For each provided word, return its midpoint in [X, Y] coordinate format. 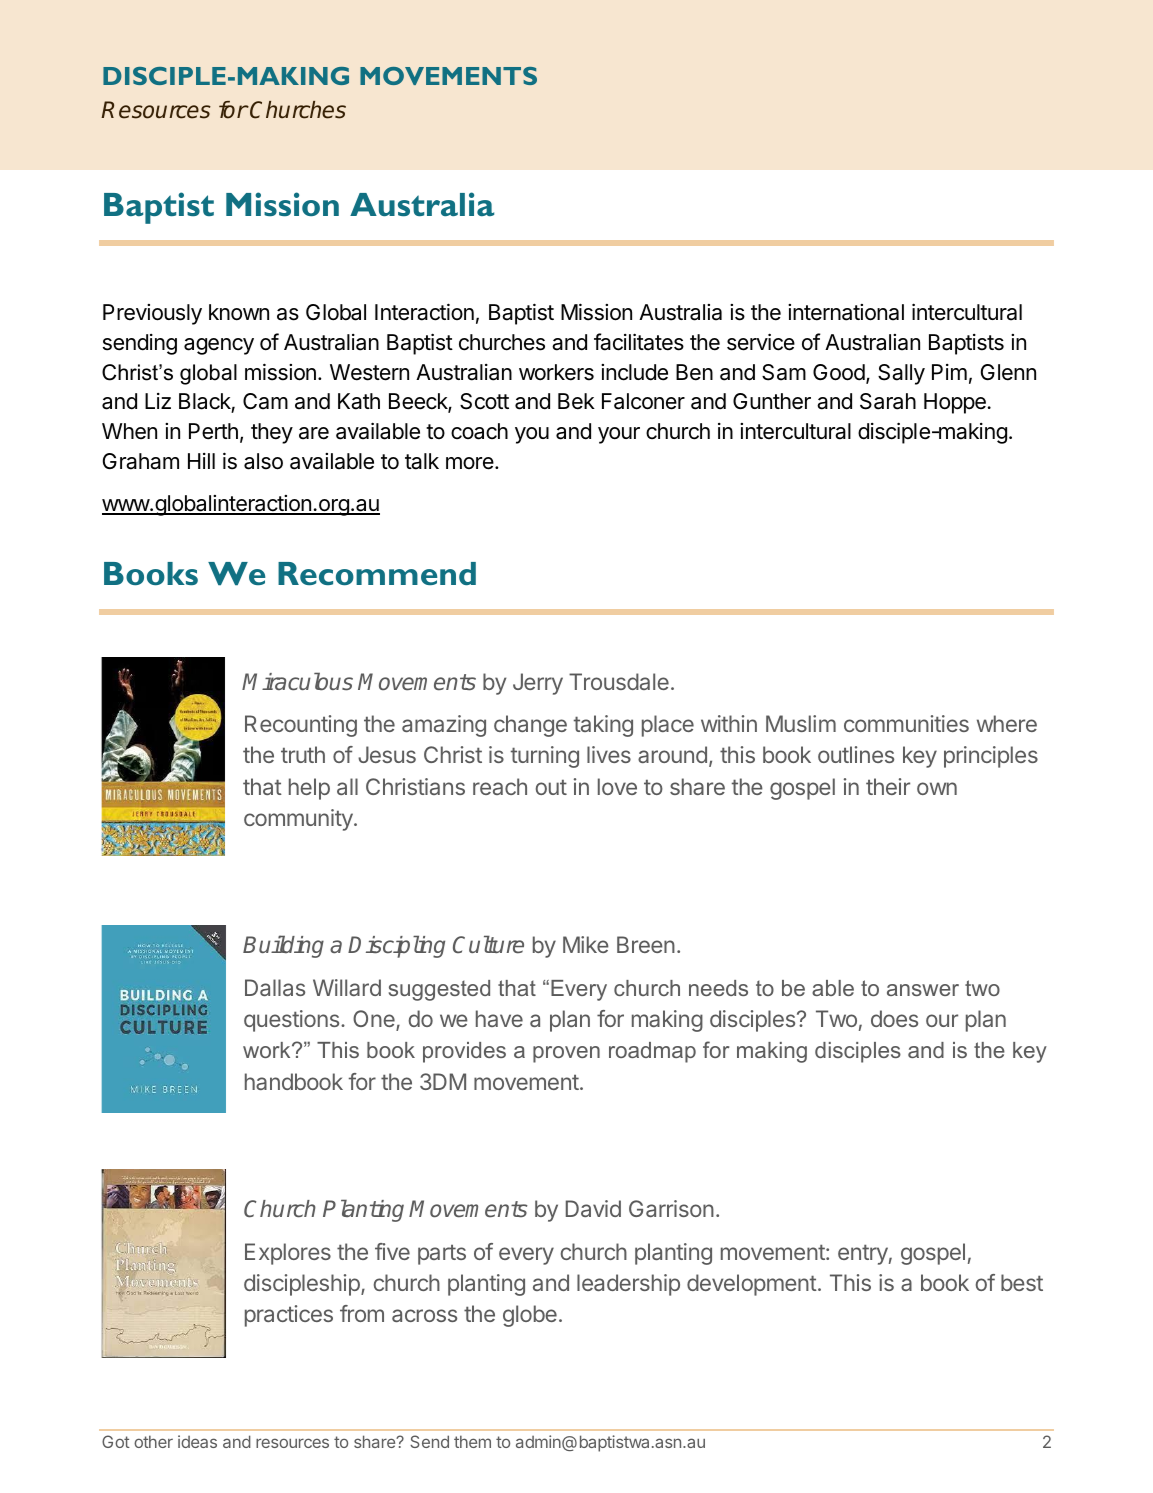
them [472, 1441]
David [593, 1208]
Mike [586, 944]
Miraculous [297, 681]
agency [219, 346]
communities [906, 723]
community [299, 820]
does [894, 1018]
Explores [288, 1254]
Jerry [538, 684]
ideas [197, 1441]
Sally [901, 374]
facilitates [639, 342]
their [888, 786]
